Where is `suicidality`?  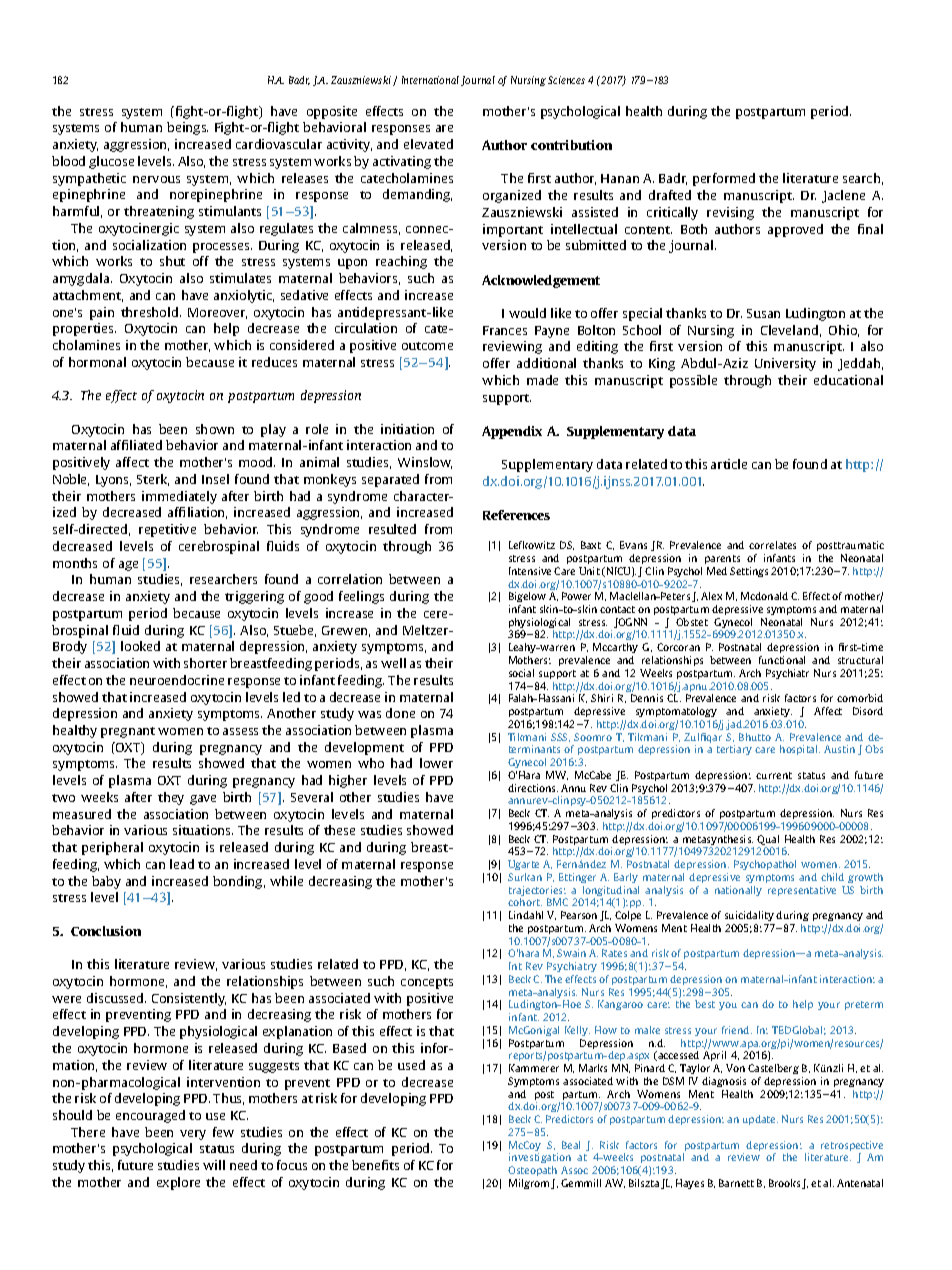 suicidality is located at coordinates (749, 916).
